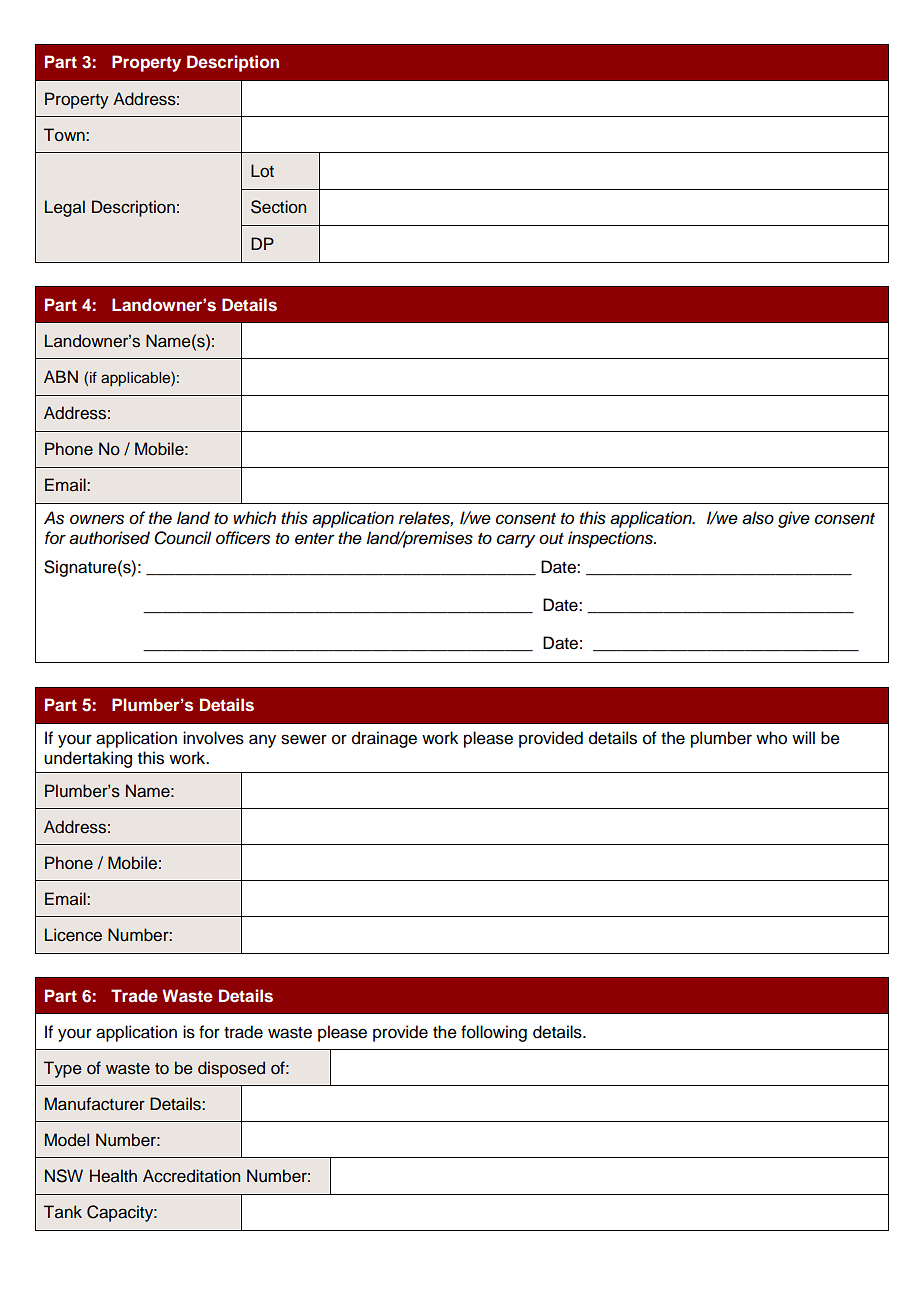 This document has width=924, height=1308. What do you see at coordinates (65, 208) in the document?
I see `Legal` at bounding box center [65, 208].
